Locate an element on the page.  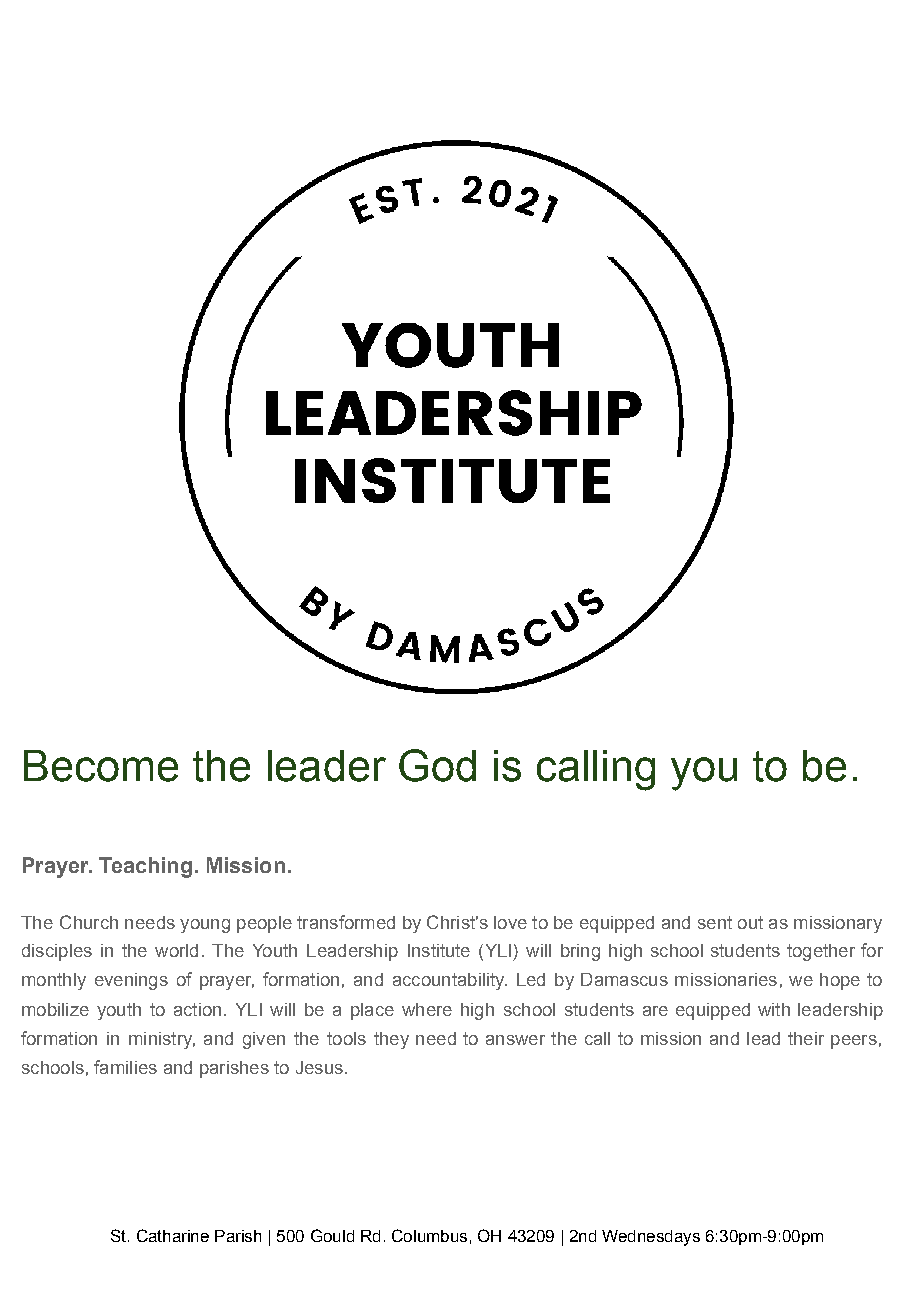
sent is located at coordinates (715, 922).
